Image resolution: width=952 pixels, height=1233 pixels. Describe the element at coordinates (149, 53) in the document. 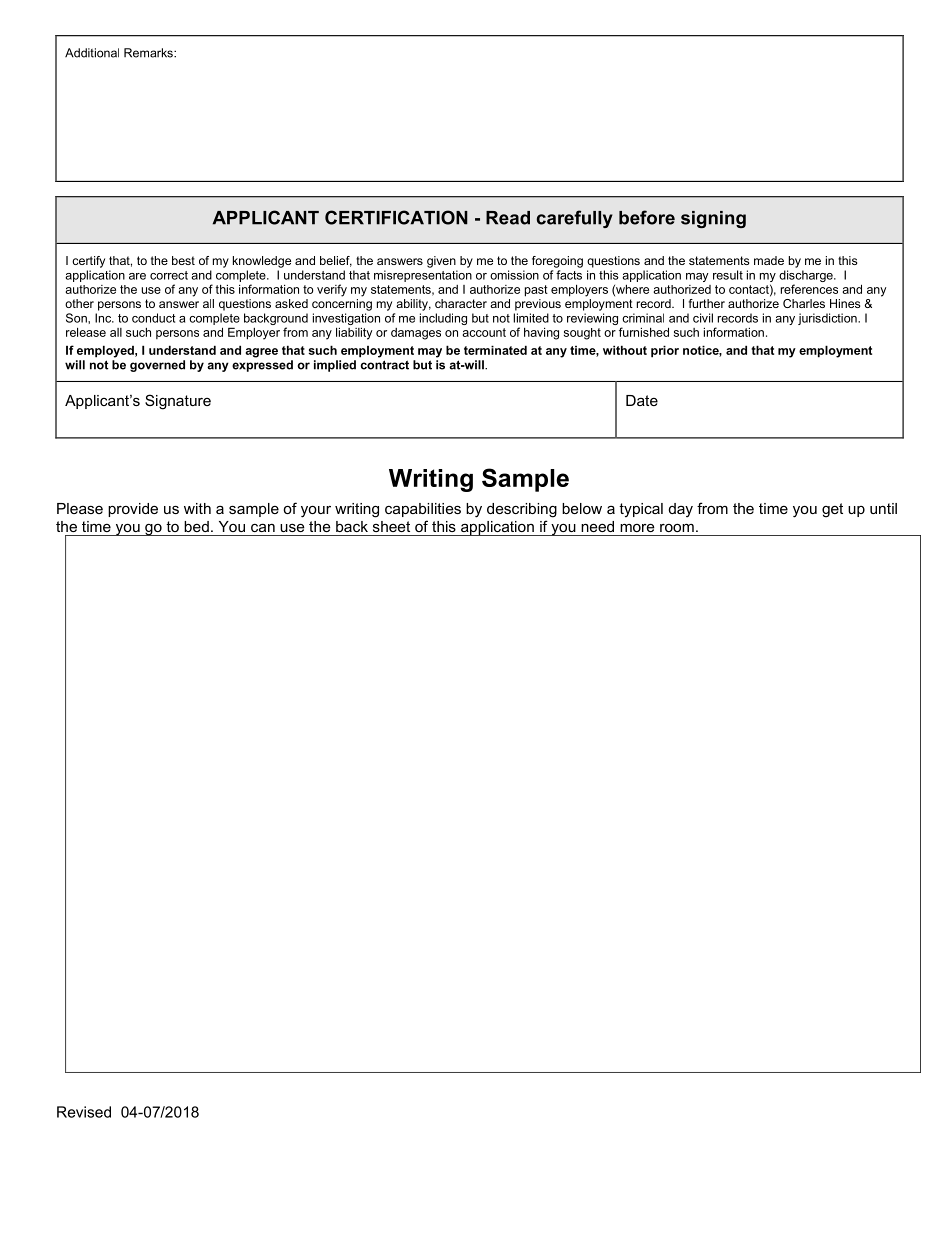

I see `Remarks` at that location.
